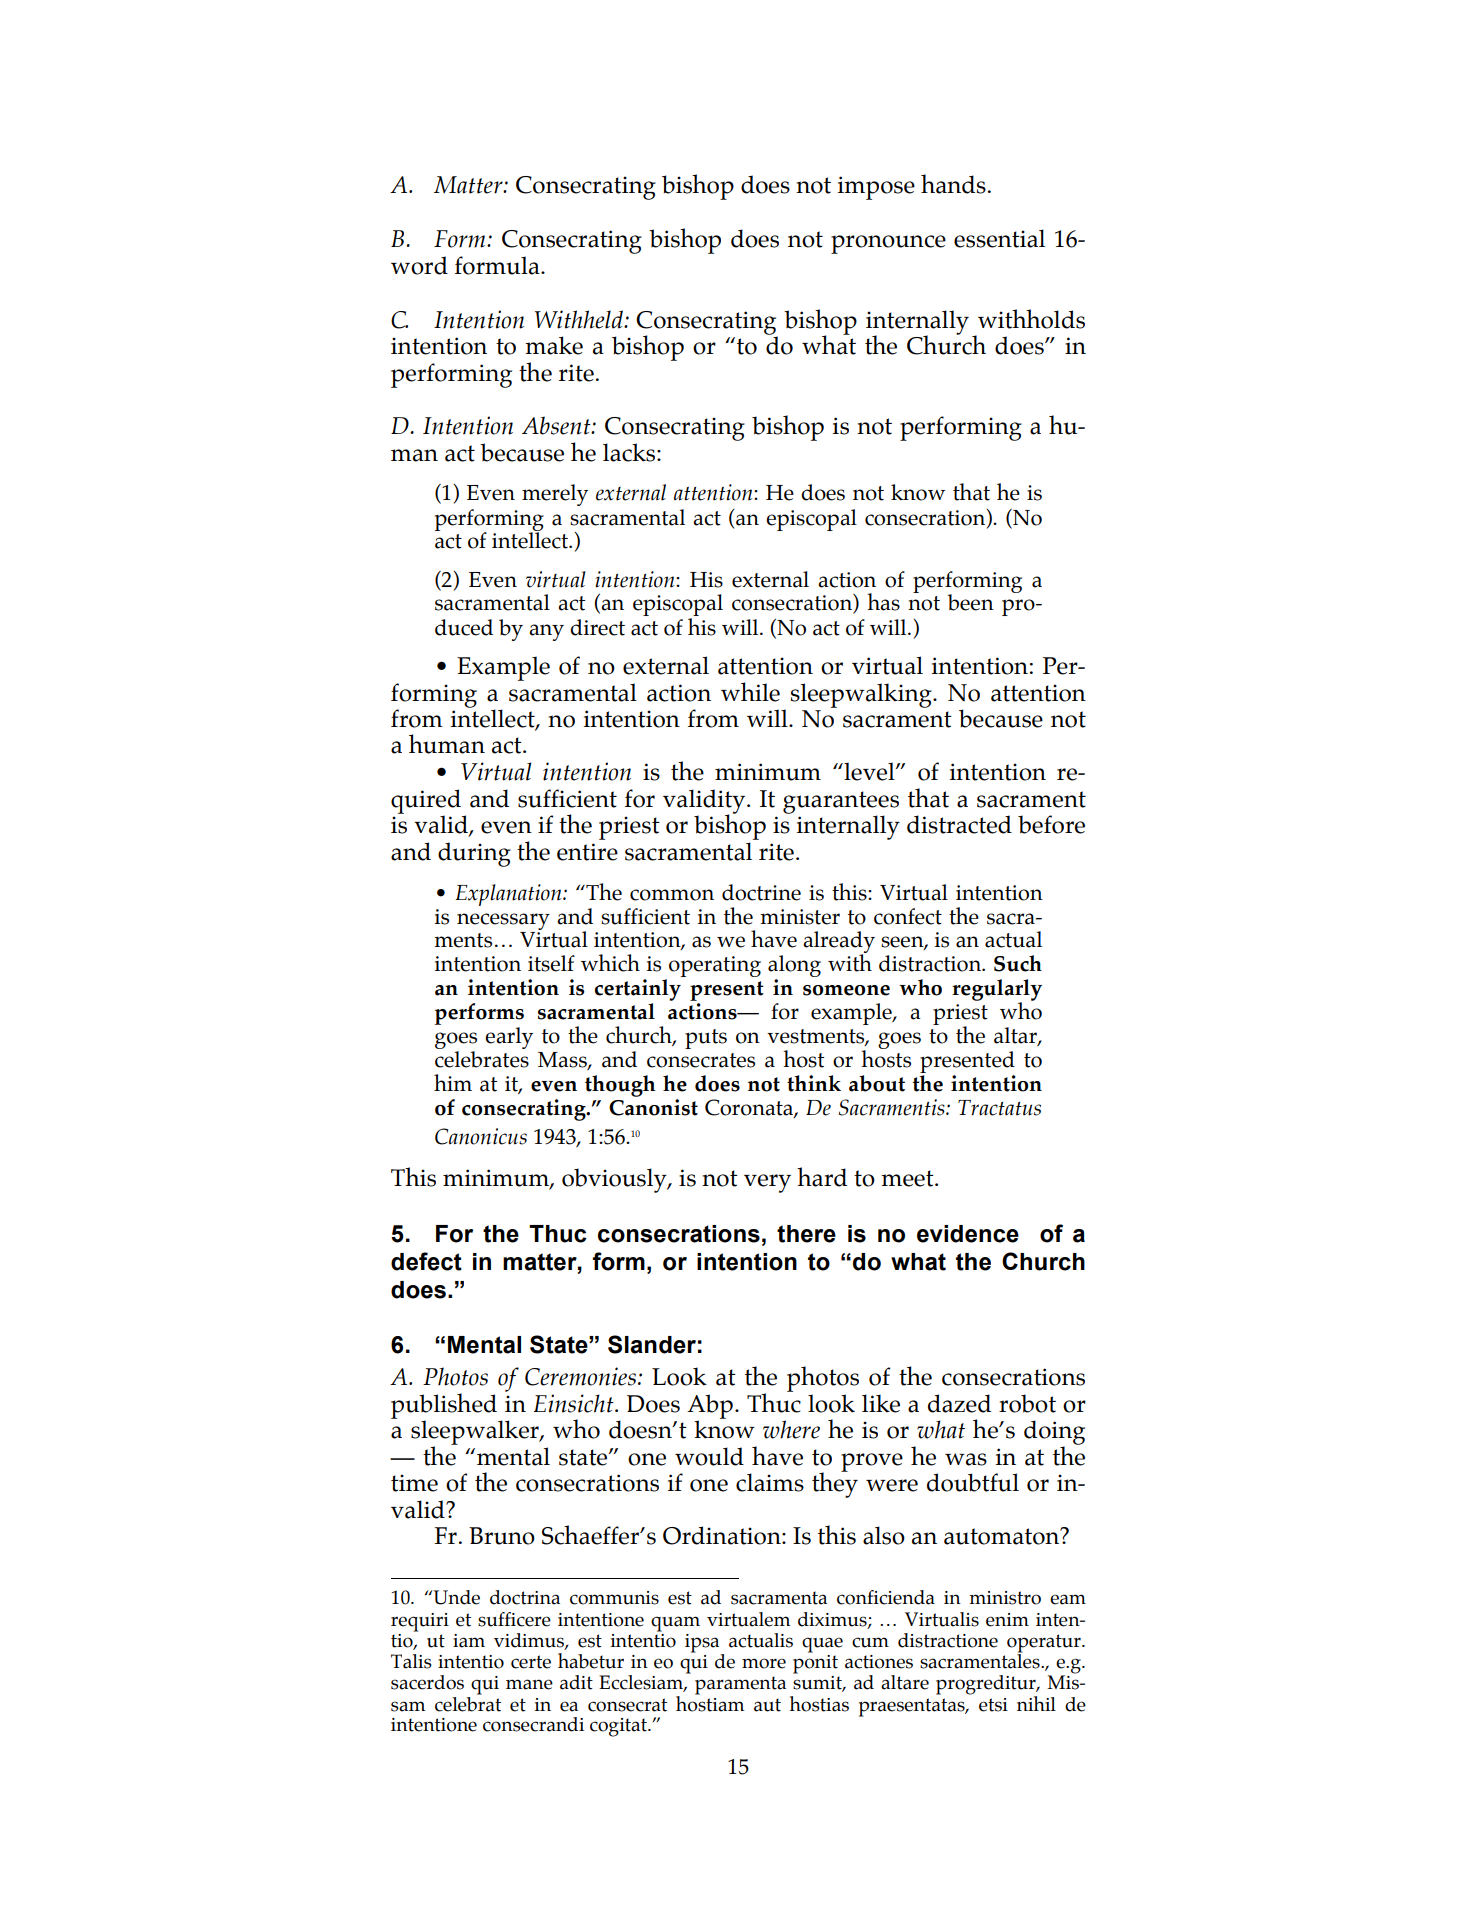 The image size is (1477, 1911). I want to click on impose, so click(876, 188).
